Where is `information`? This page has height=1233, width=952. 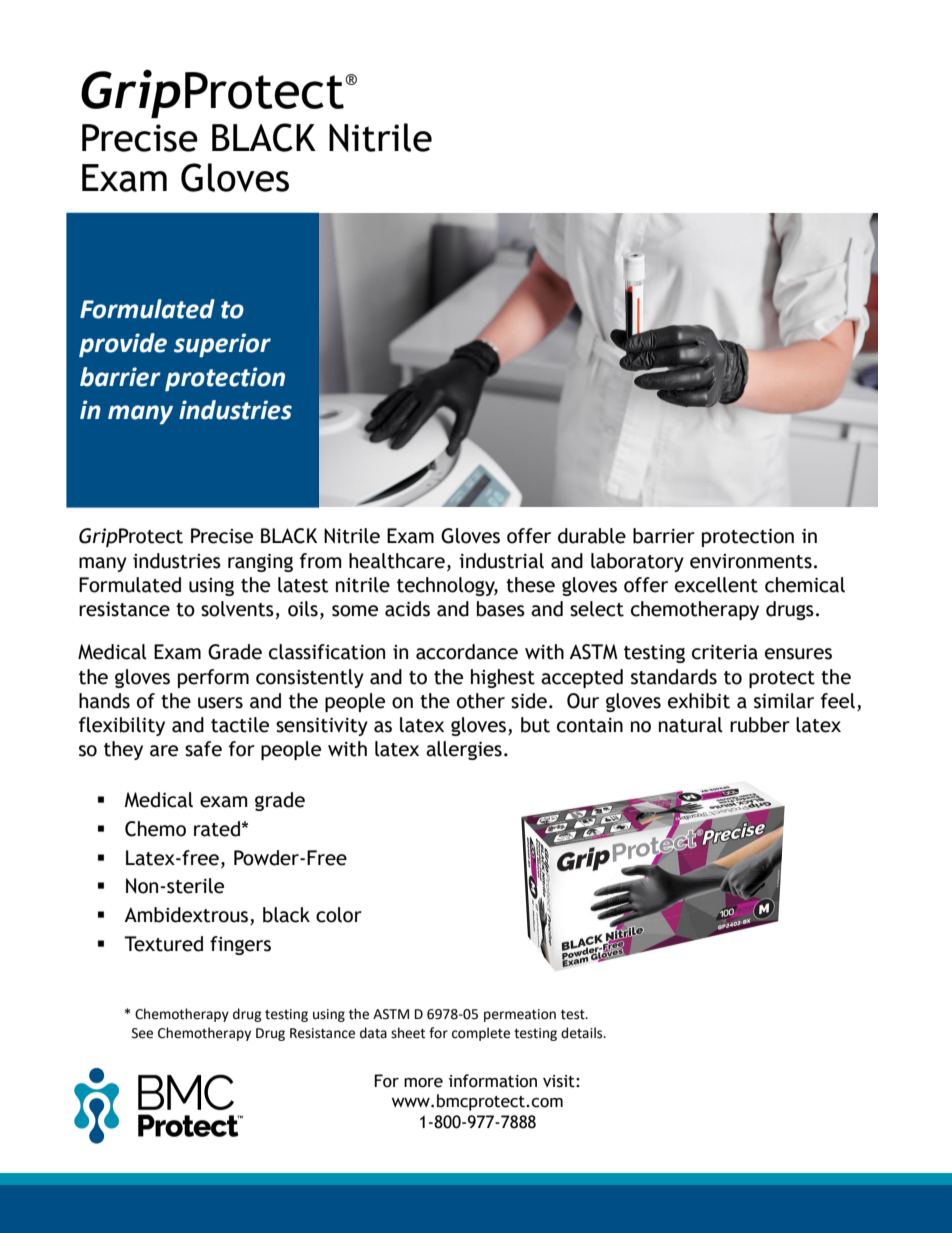 information is located at coordinates (493, 1081).
